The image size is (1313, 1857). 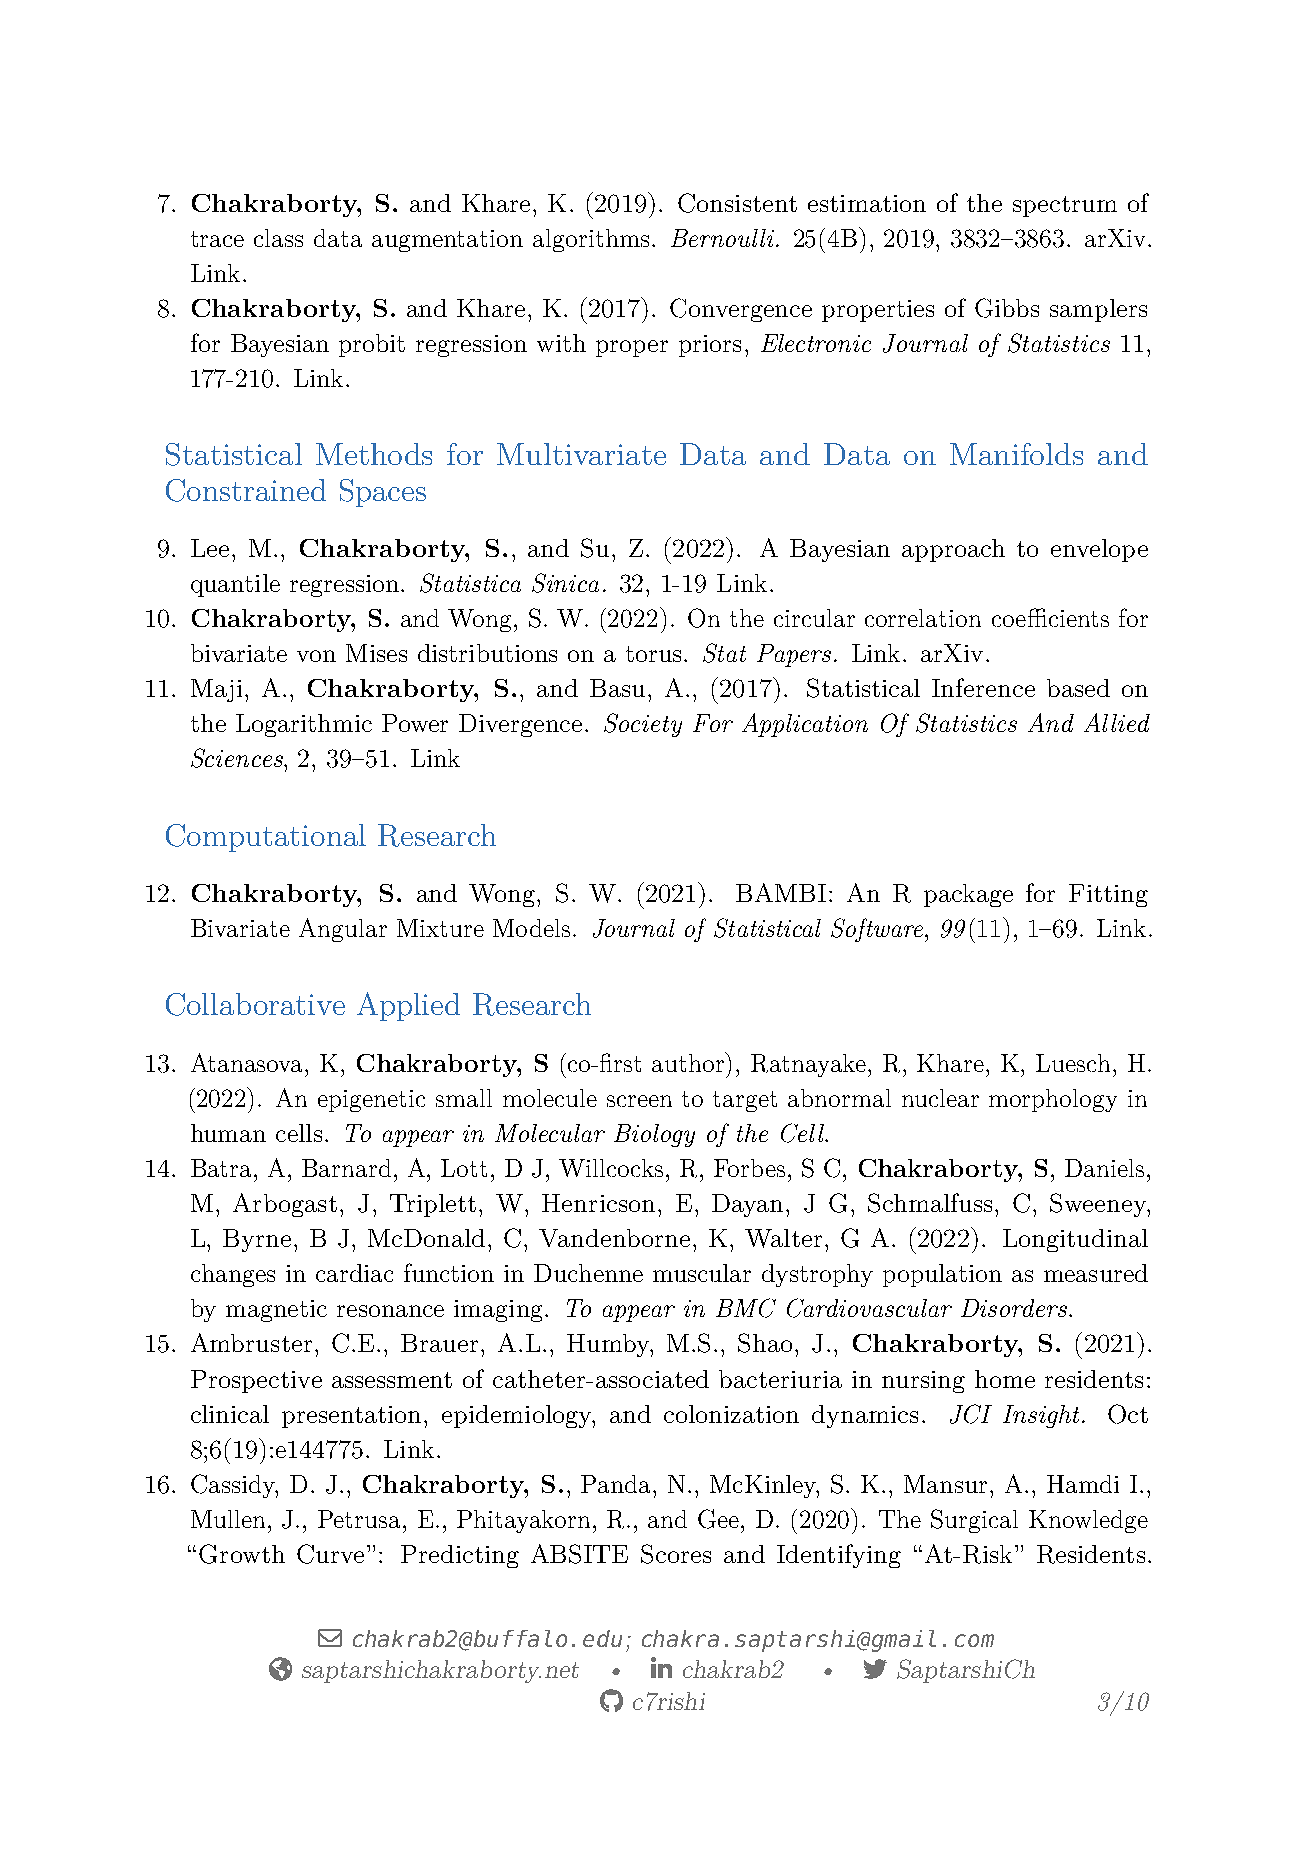 I want to click on Curve, so click(x=330, y=1554).
